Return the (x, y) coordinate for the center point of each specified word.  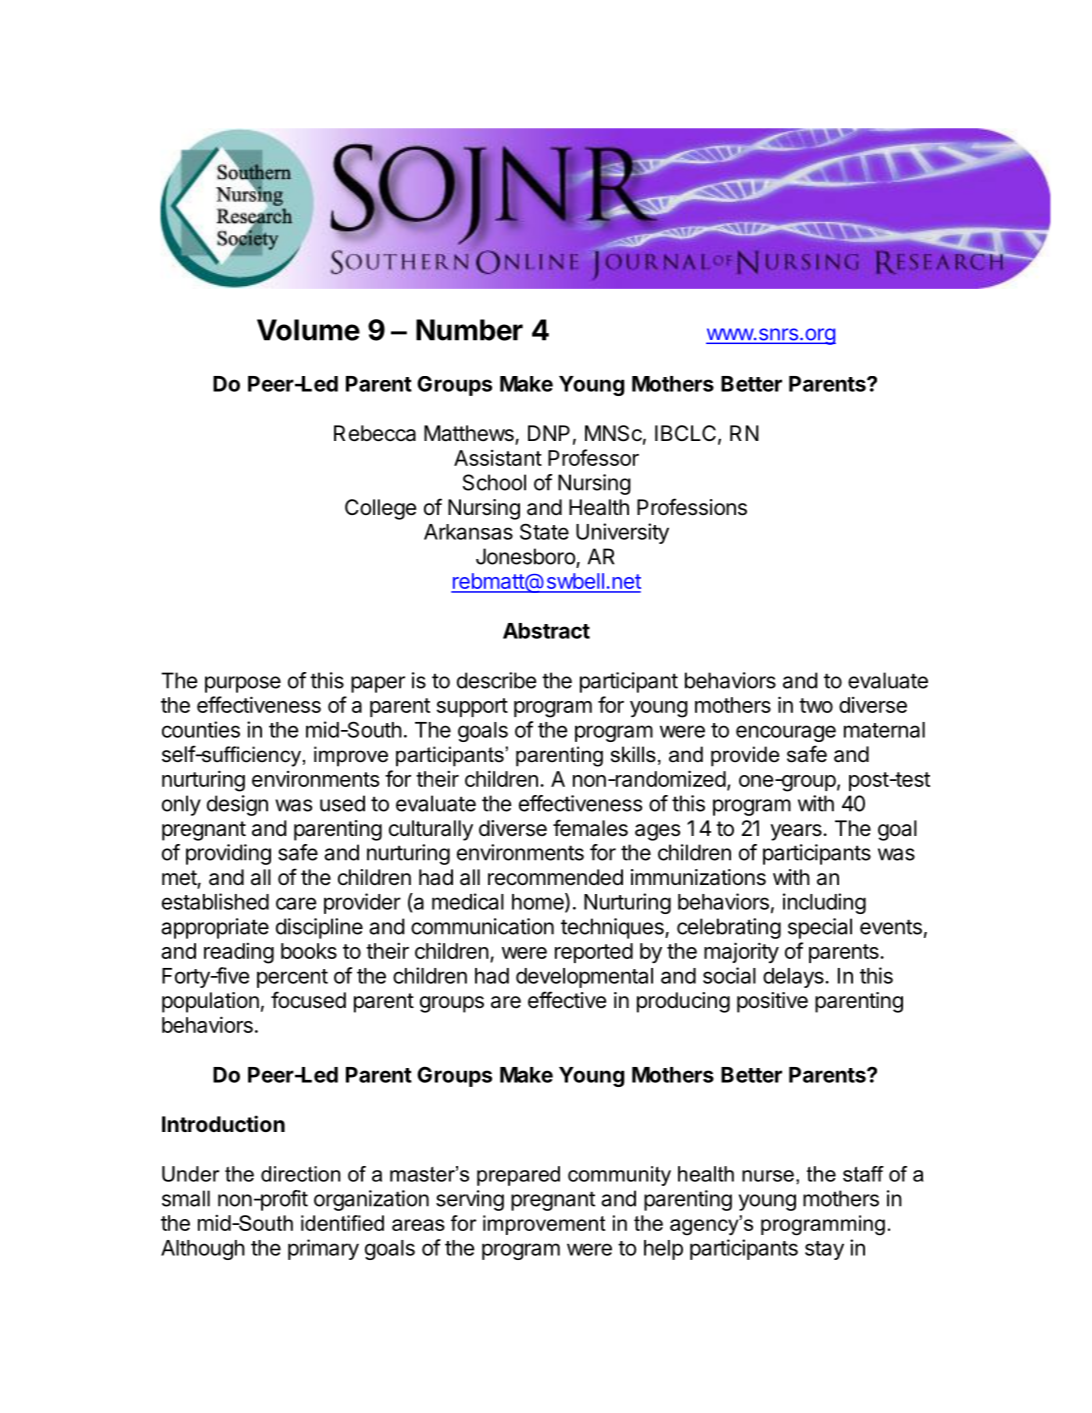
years (797, 832)
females (590, 828)
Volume (308, 330)
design (237, 805)
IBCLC (685, 433)
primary (323, 1249)
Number (469, 330)
